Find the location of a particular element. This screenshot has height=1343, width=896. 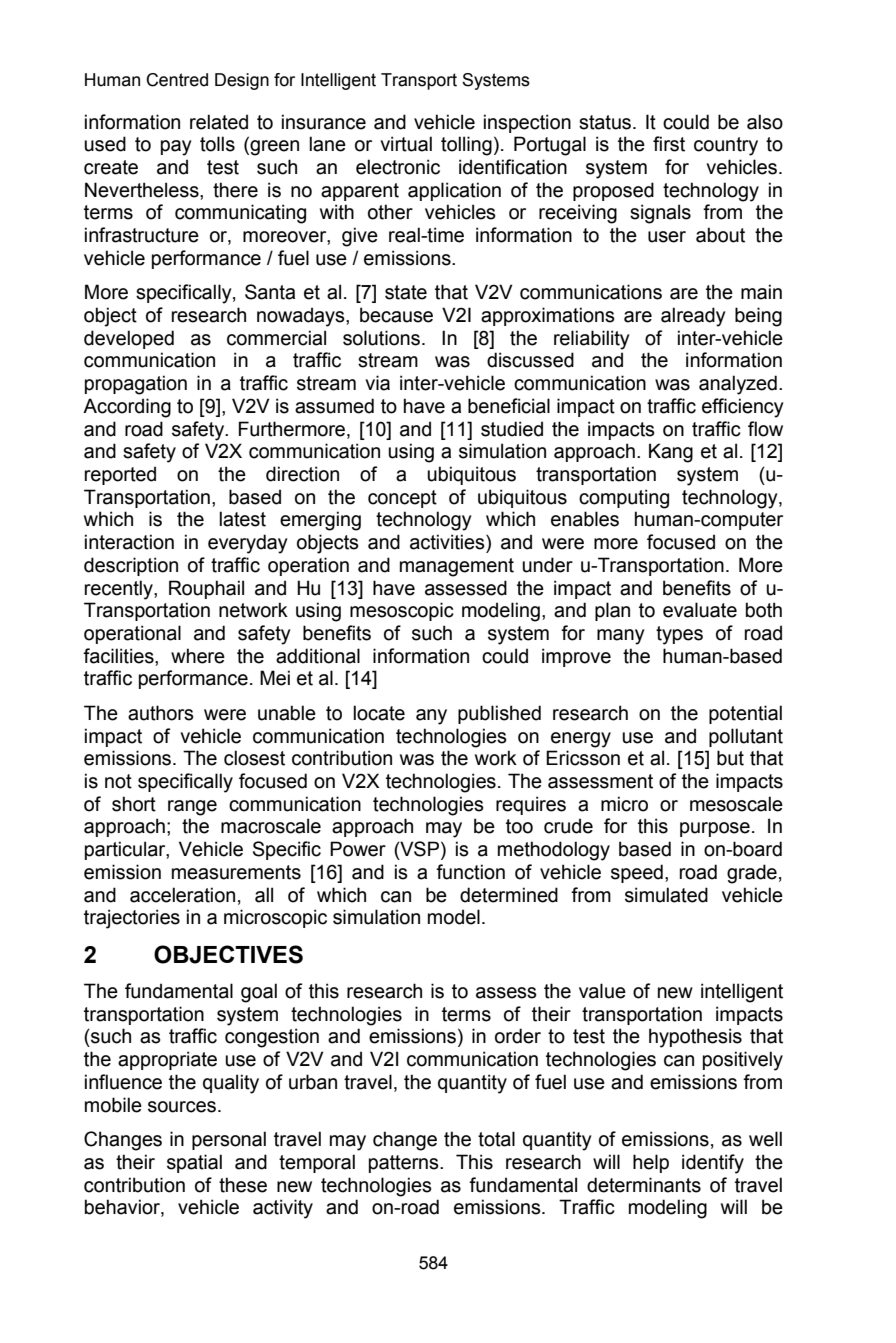

tolling is located at coordinates (466, 146).
